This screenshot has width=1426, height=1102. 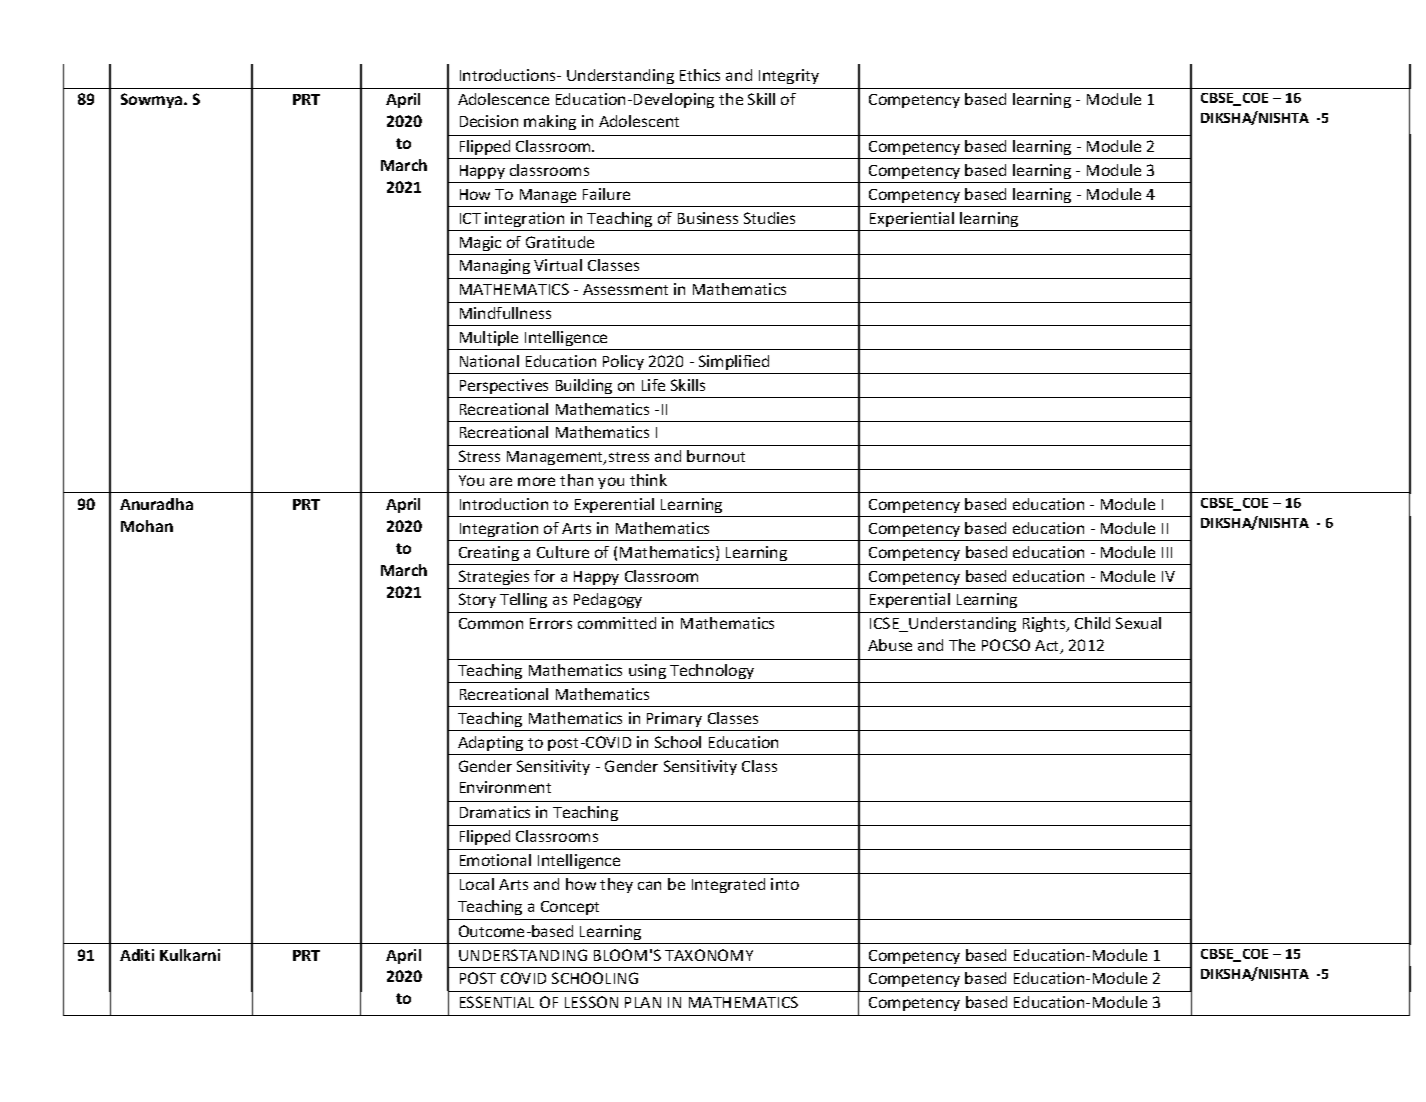 What do you see at coordinates (480, 243) in the screenshot?
I see `Magic` at bounding box center [480, 243].
